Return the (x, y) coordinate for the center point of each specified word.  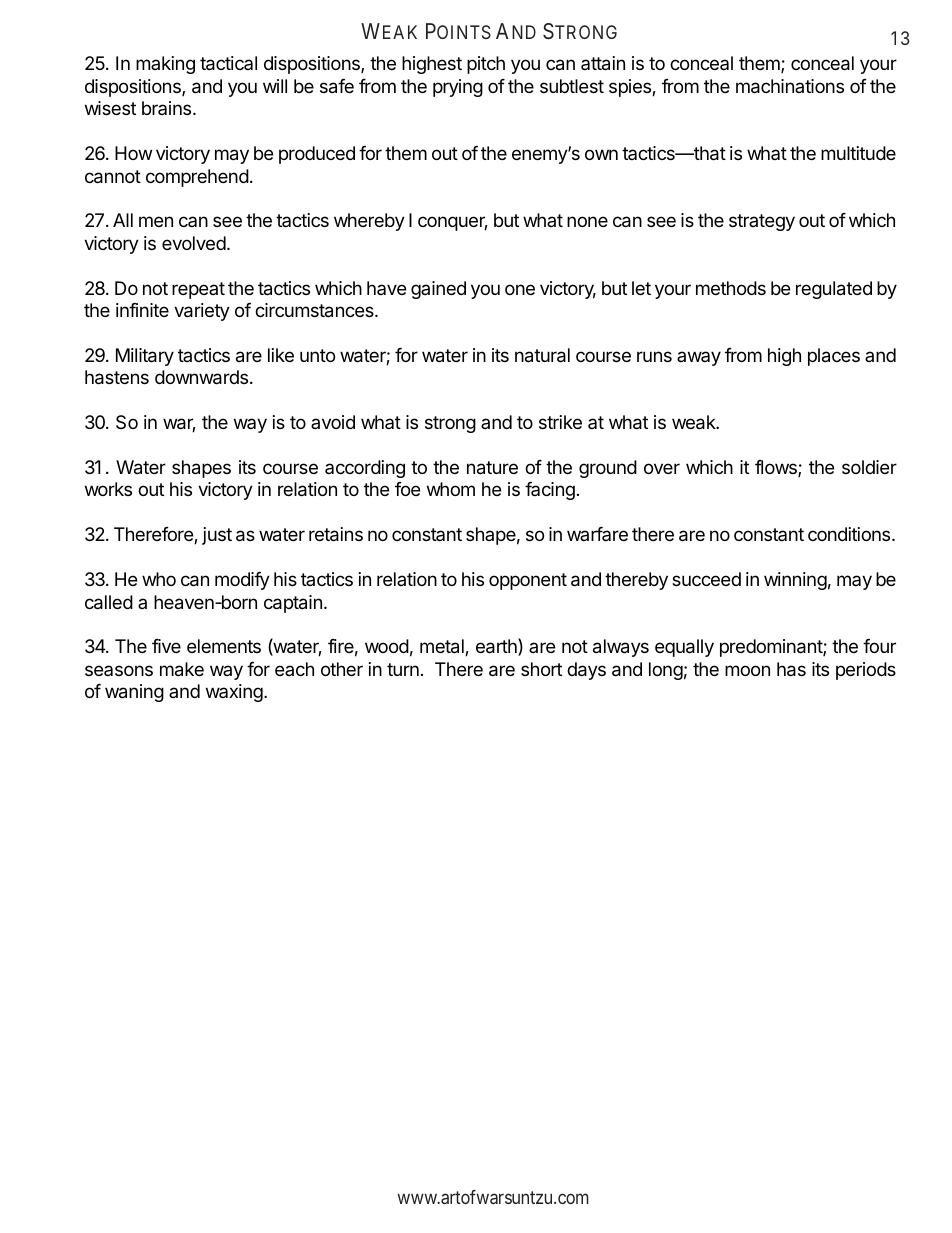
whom (451, 489)
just (217, 536)
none (587, 221)
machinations (790, 86)
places (834, 357)
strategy (762, 222)
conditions (850, 534)
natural (542, 355)
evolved (194, 243)
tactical (228, 63)
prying (458, 88)
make (182, 669)
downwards (201, 377)
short (541, 669)
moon (747, 670)
